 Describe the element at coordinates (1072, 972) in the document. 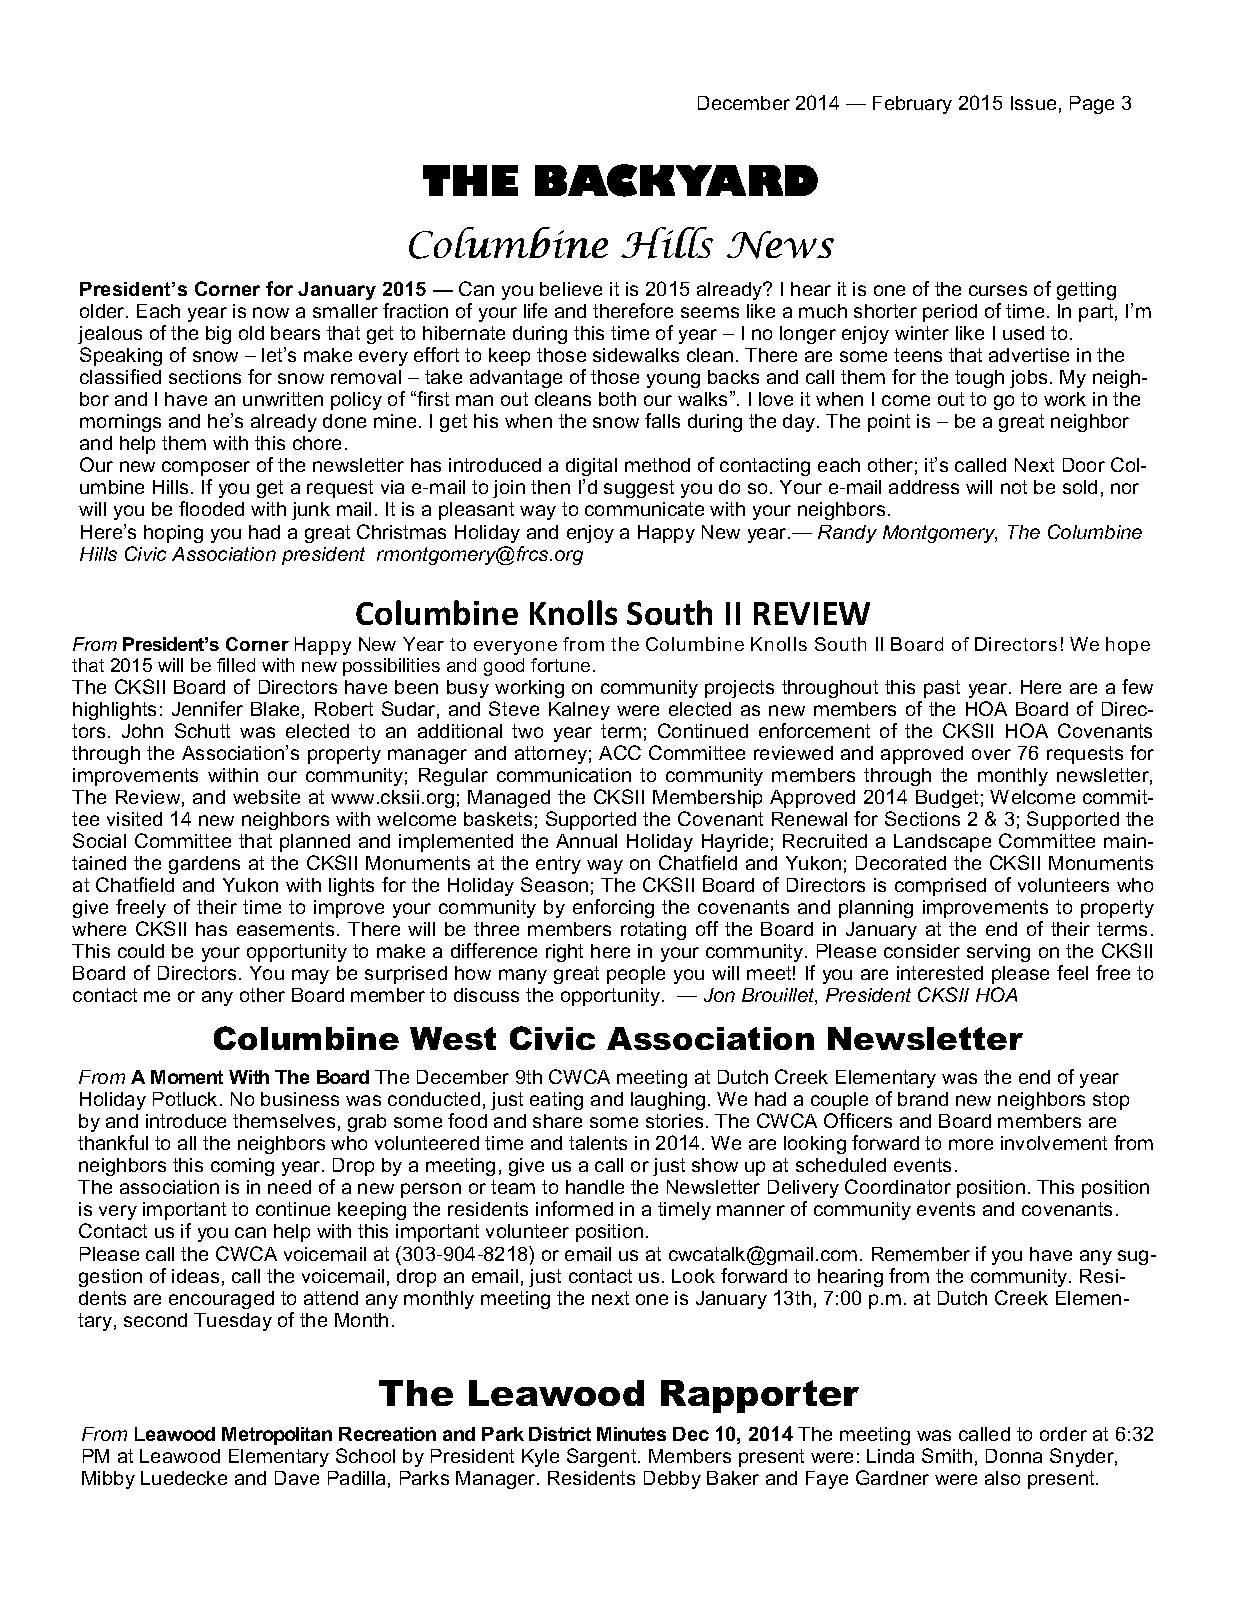

I see `feel` at that location.
